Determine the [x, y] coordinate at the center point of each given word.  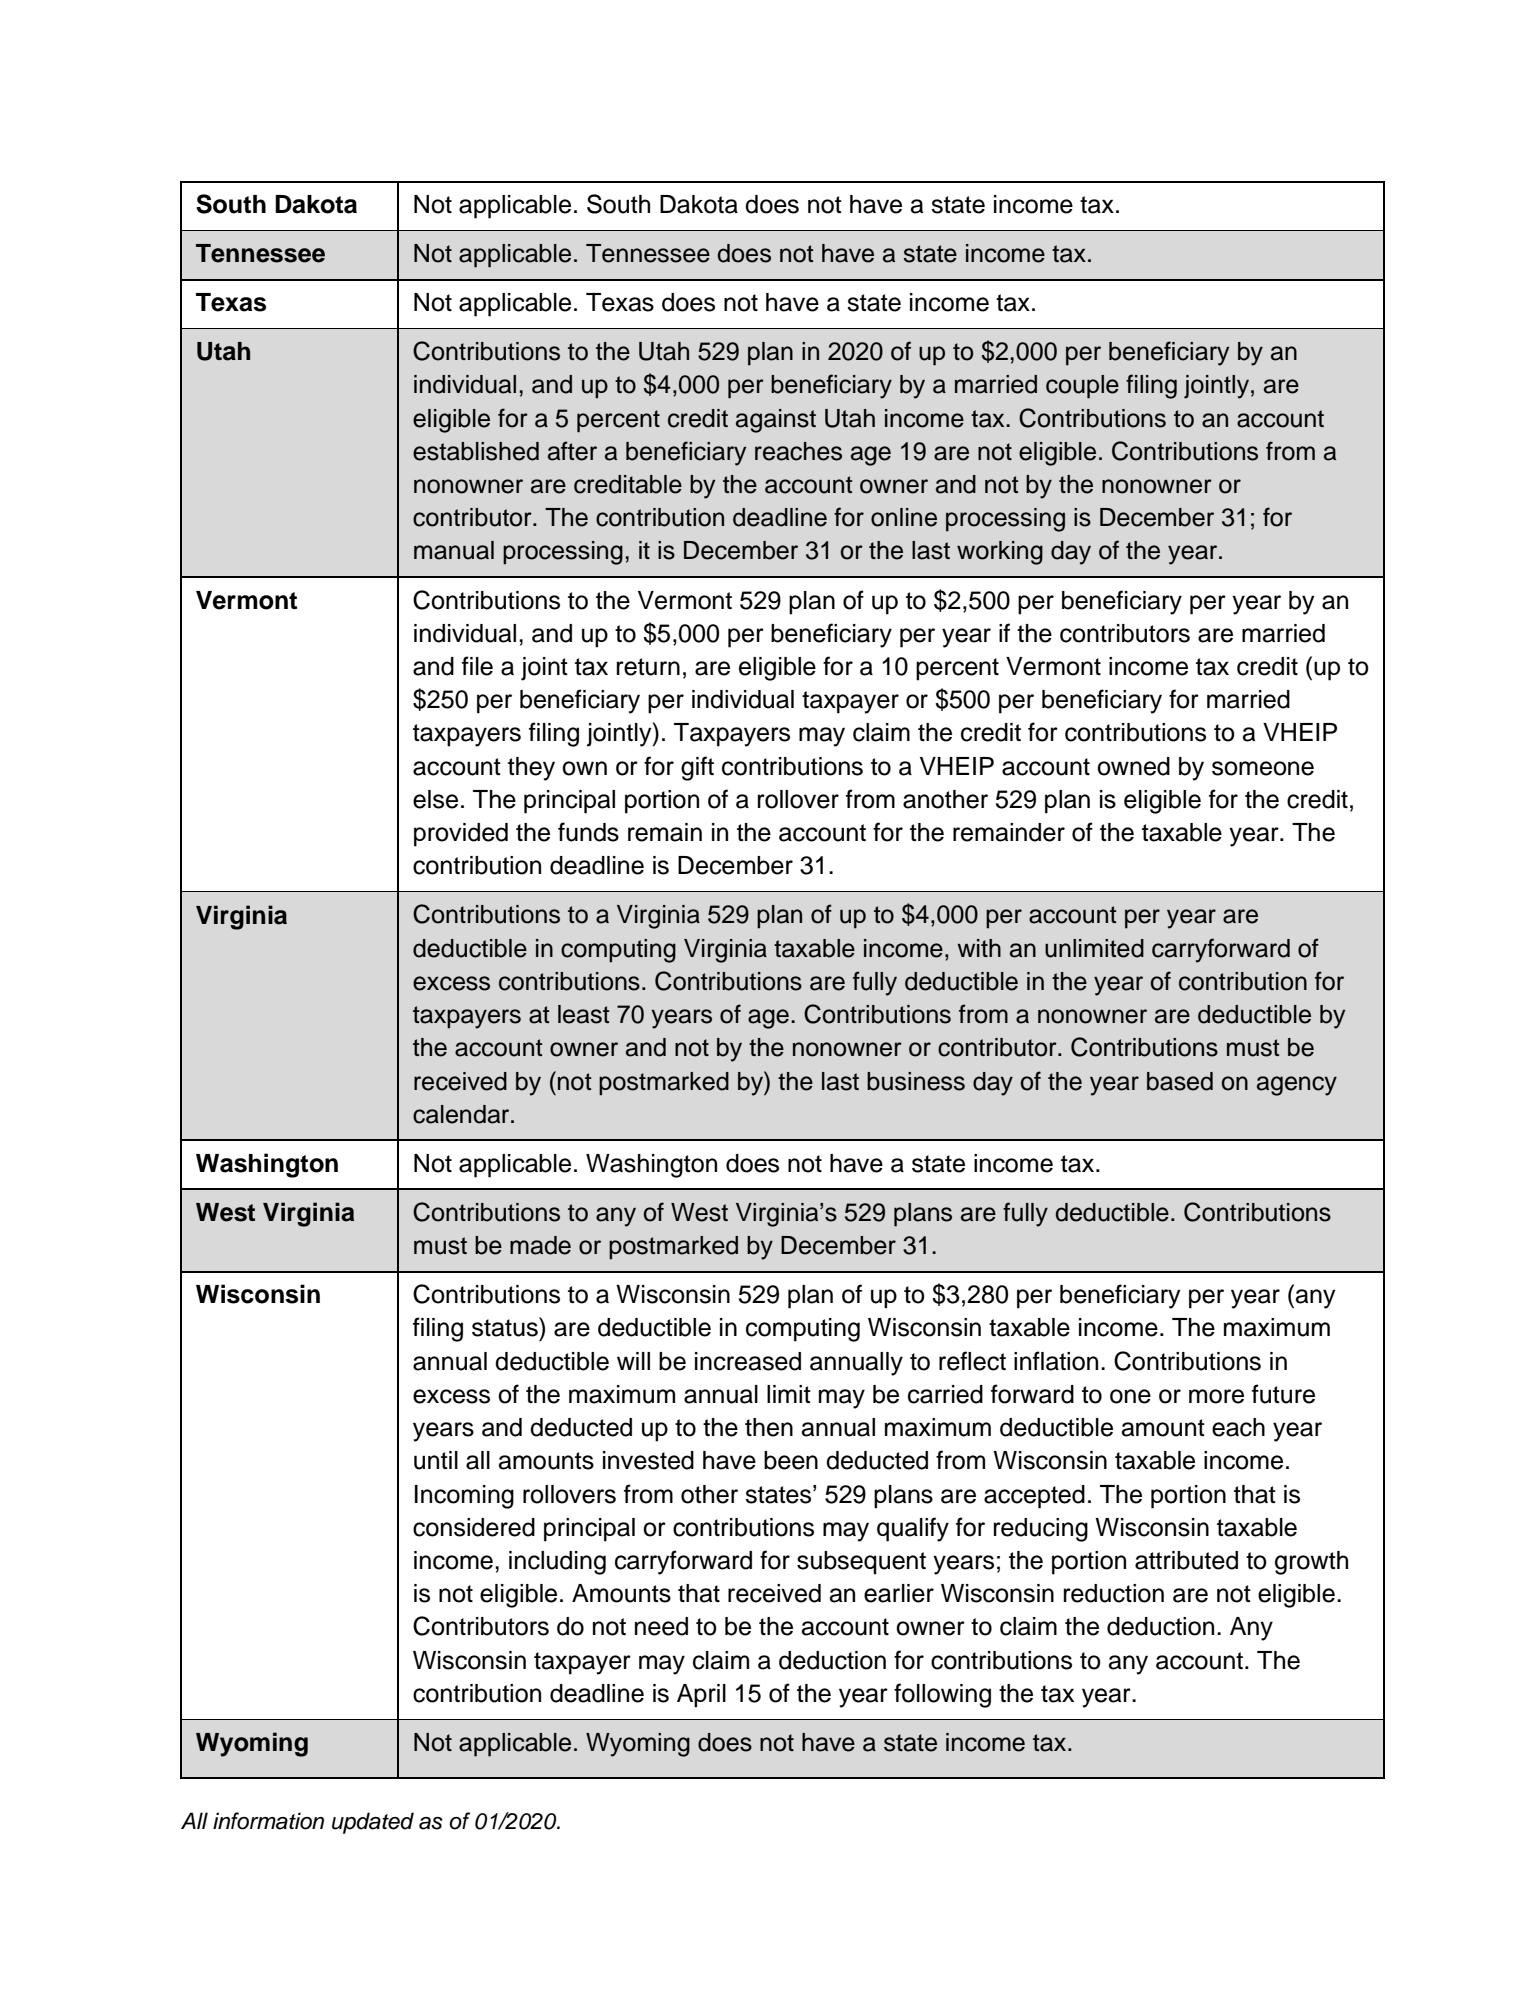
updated [373, 1823]
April [701, 1696]
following [942, 1695]
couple [1082, 387]
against [776, 421]
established [476, 451]
